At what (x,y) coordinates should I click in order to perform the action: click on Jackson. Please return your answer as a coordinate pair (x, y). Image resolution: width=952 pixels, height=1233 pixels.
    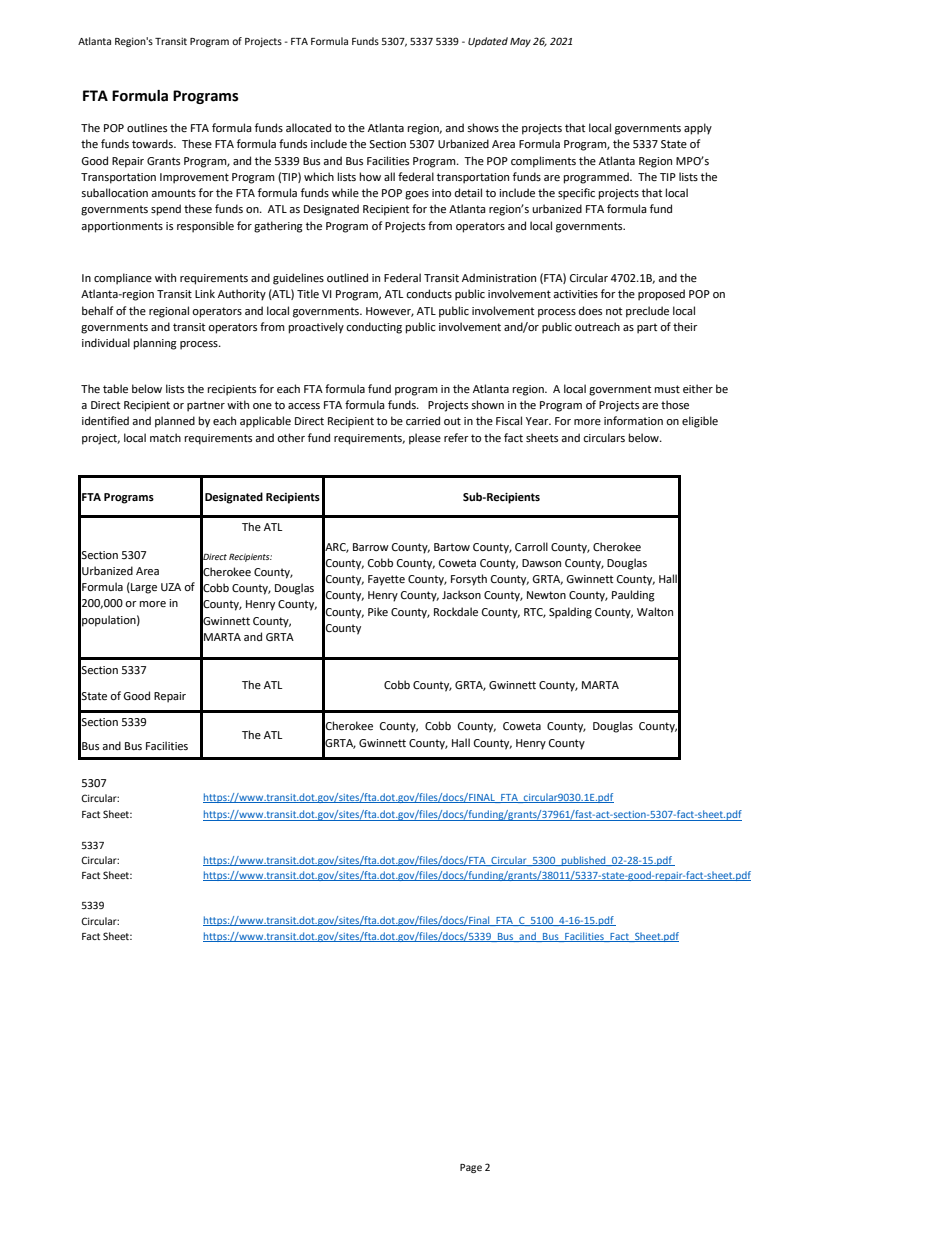
    Looking at the image, I should click on (461, 594).
